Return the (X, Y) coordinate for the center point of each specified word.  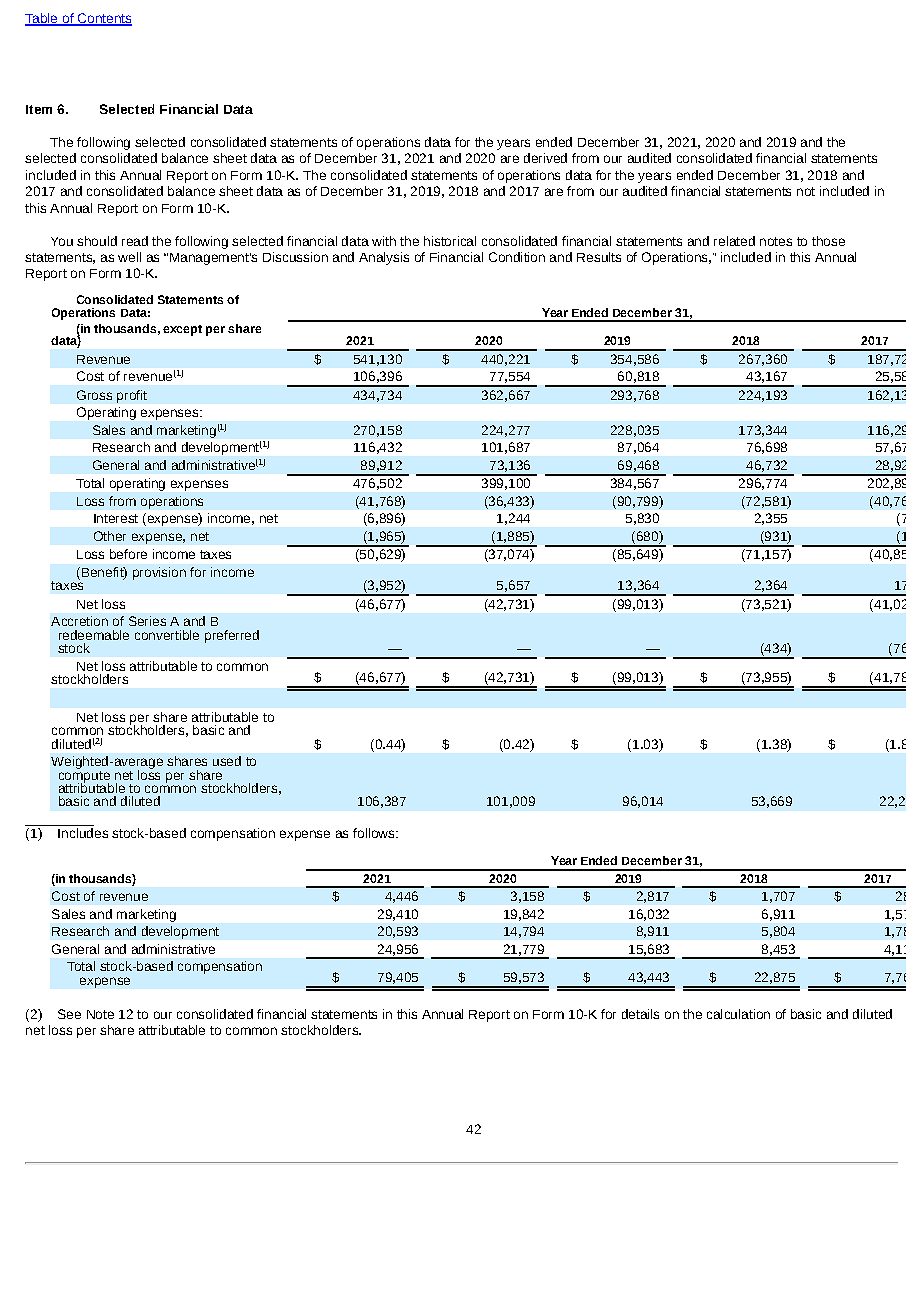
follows (375, 833)
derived (545, 158)
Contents (103, 19)
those (828, 241)
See (69, 1014)
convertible (167, 635)
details (640, 1014)
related (734, 241)
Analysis (384, 258)
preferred (232, 636)
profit (132, 396)
